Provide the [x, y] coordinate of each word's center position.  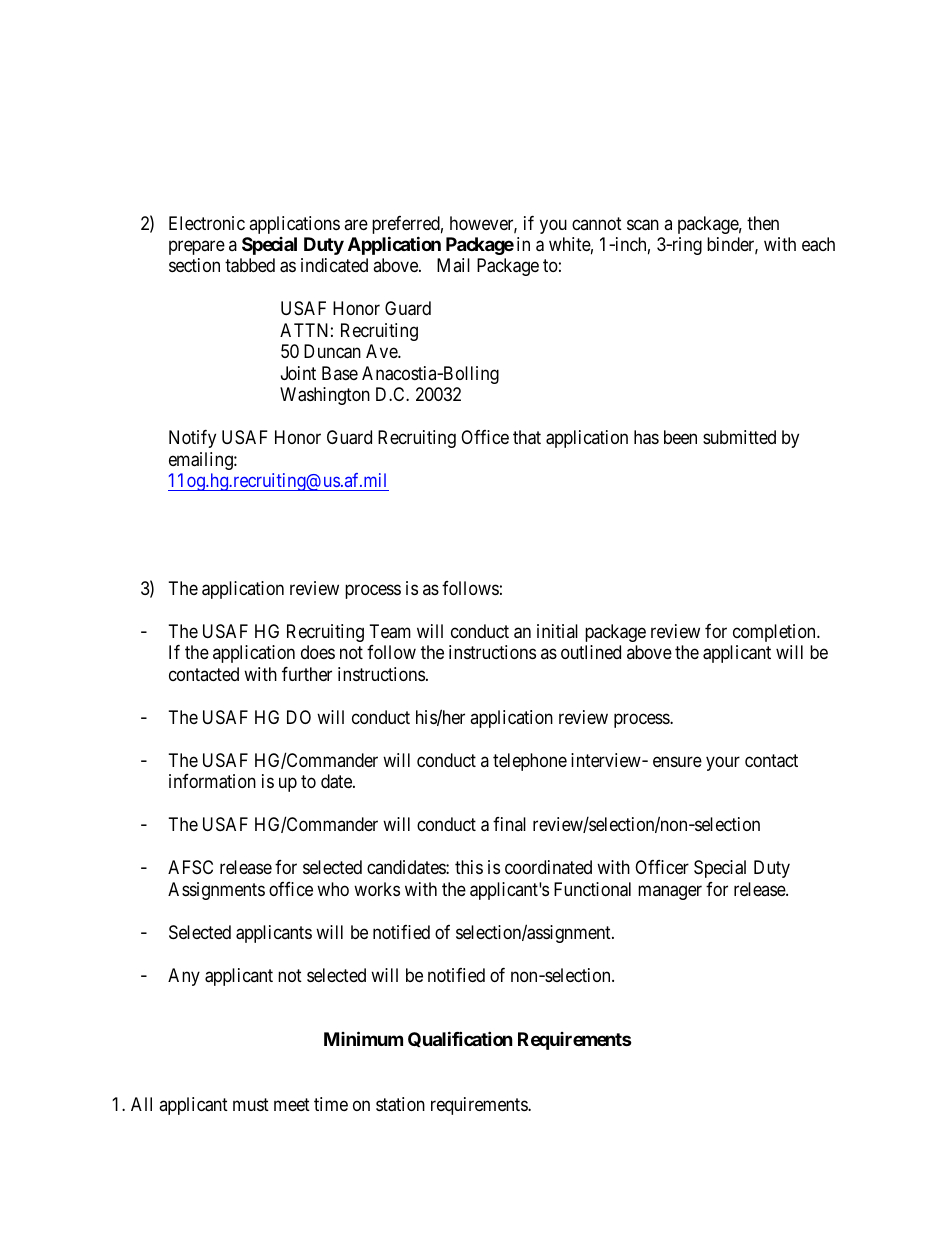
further [307, 674]
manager [670, 892]
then [763, 223]
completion [775, 633]
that [527, 437]
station [400, 1104]
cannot [597, 223]
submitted [739, 437]
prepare [197, 247]
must [251, 1104]
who [333, 889]
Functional [592, 889]
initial [557, 631]
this [469, 867]
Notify [192, 439]
